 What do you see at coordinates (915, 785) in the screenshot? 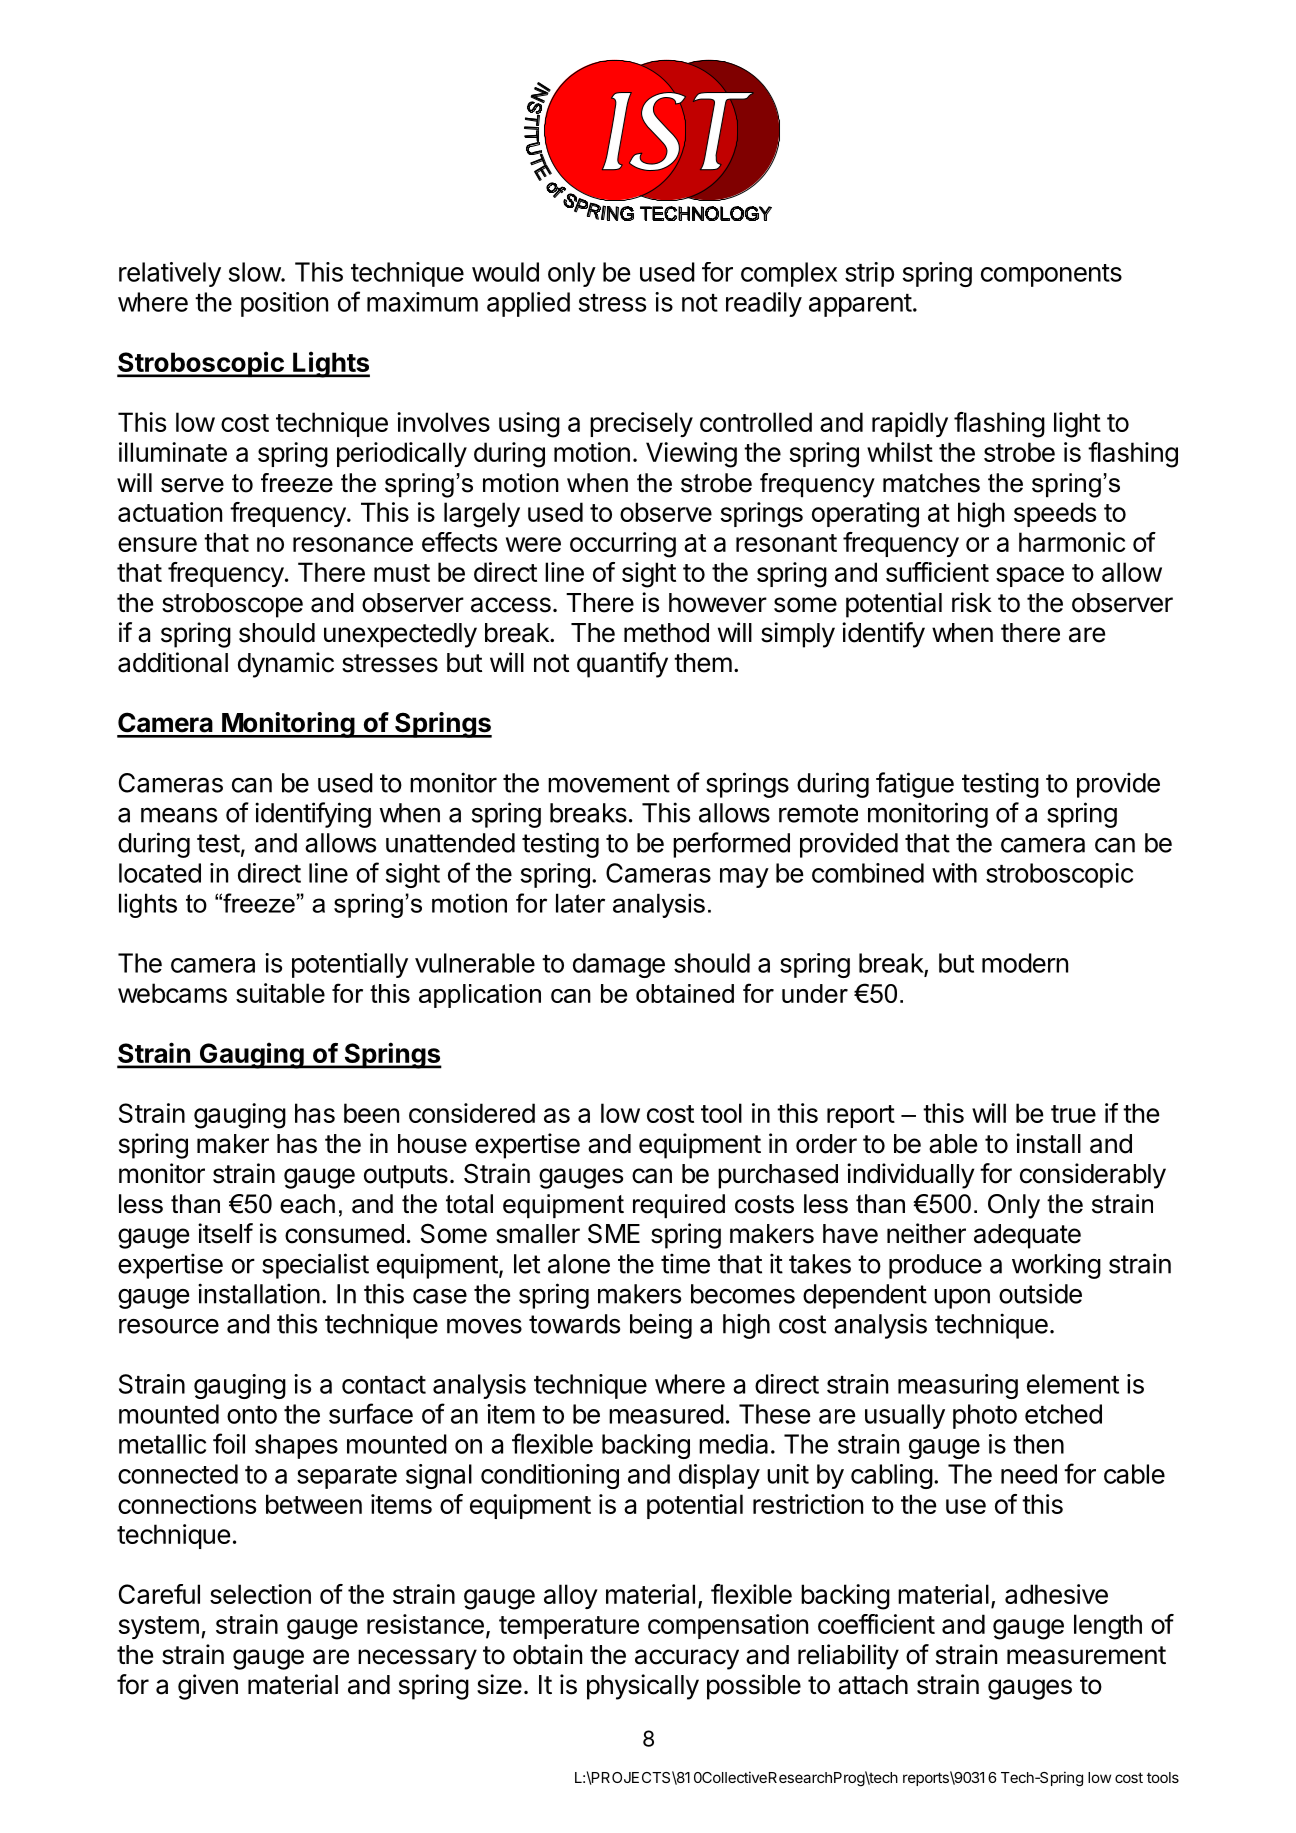
I see `fatigue` at bounding box center [915, 785].
